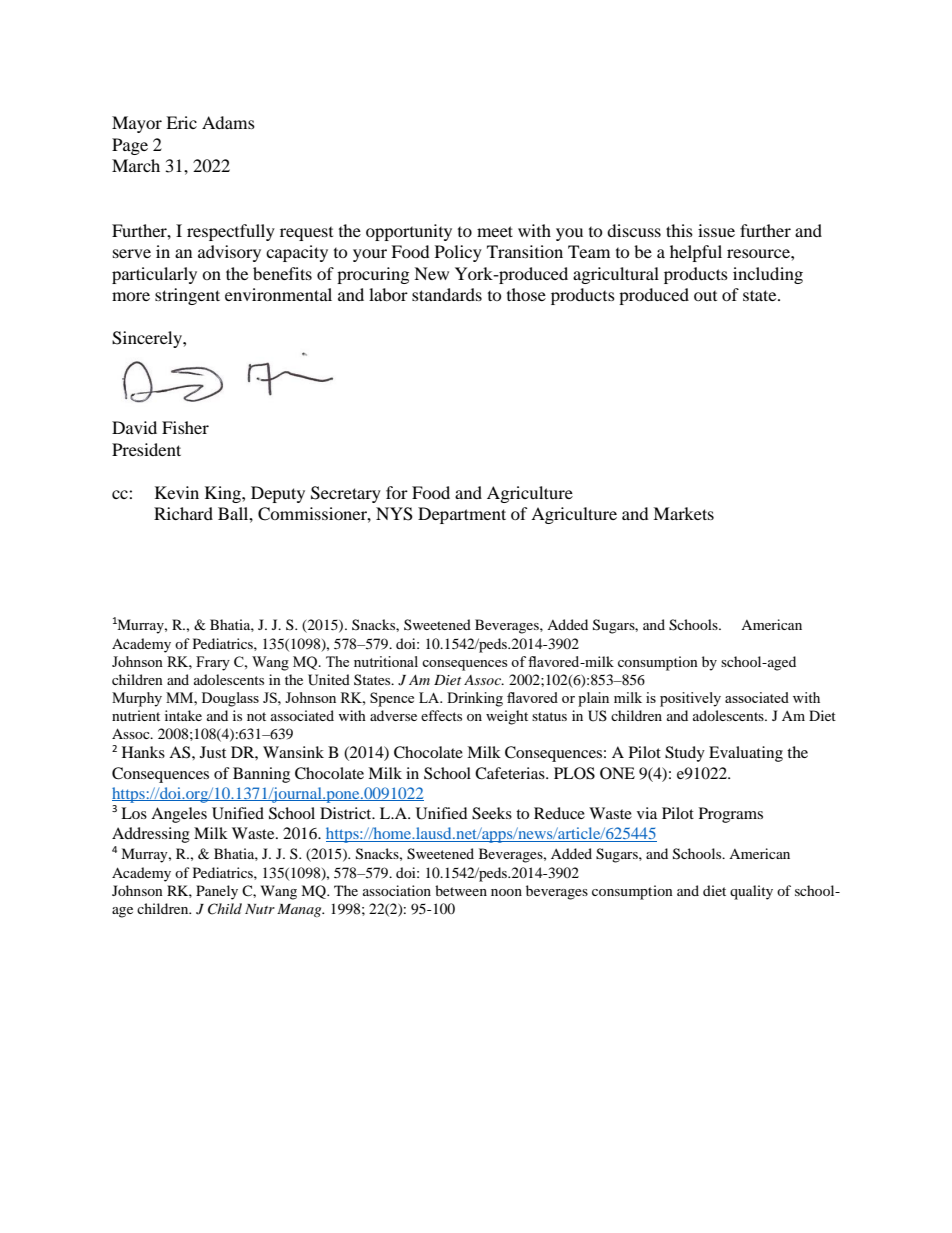  I want to click on Department, so click(462, 515).
